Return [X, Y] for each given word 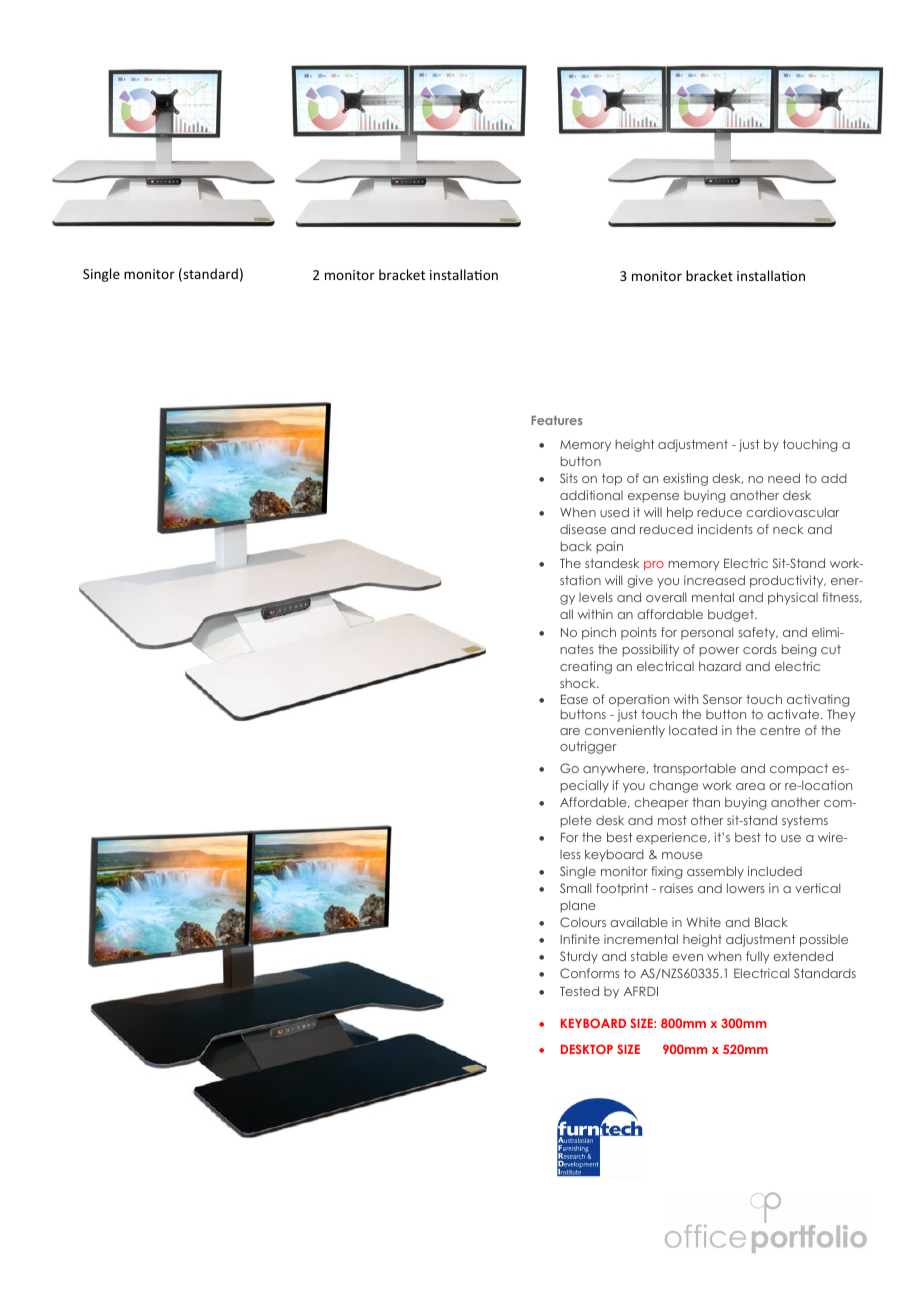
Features [556, 420]
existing [685, 479]
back [576, 546]
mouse [682, 855]
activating [818, 700]
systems [805, 821]
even [687, 957]
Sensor [723, 699]
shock [579, 683]
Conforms [589, 973]
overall [666, 597]
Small [575, 888]
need [784, 478]
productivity [788, 581]
